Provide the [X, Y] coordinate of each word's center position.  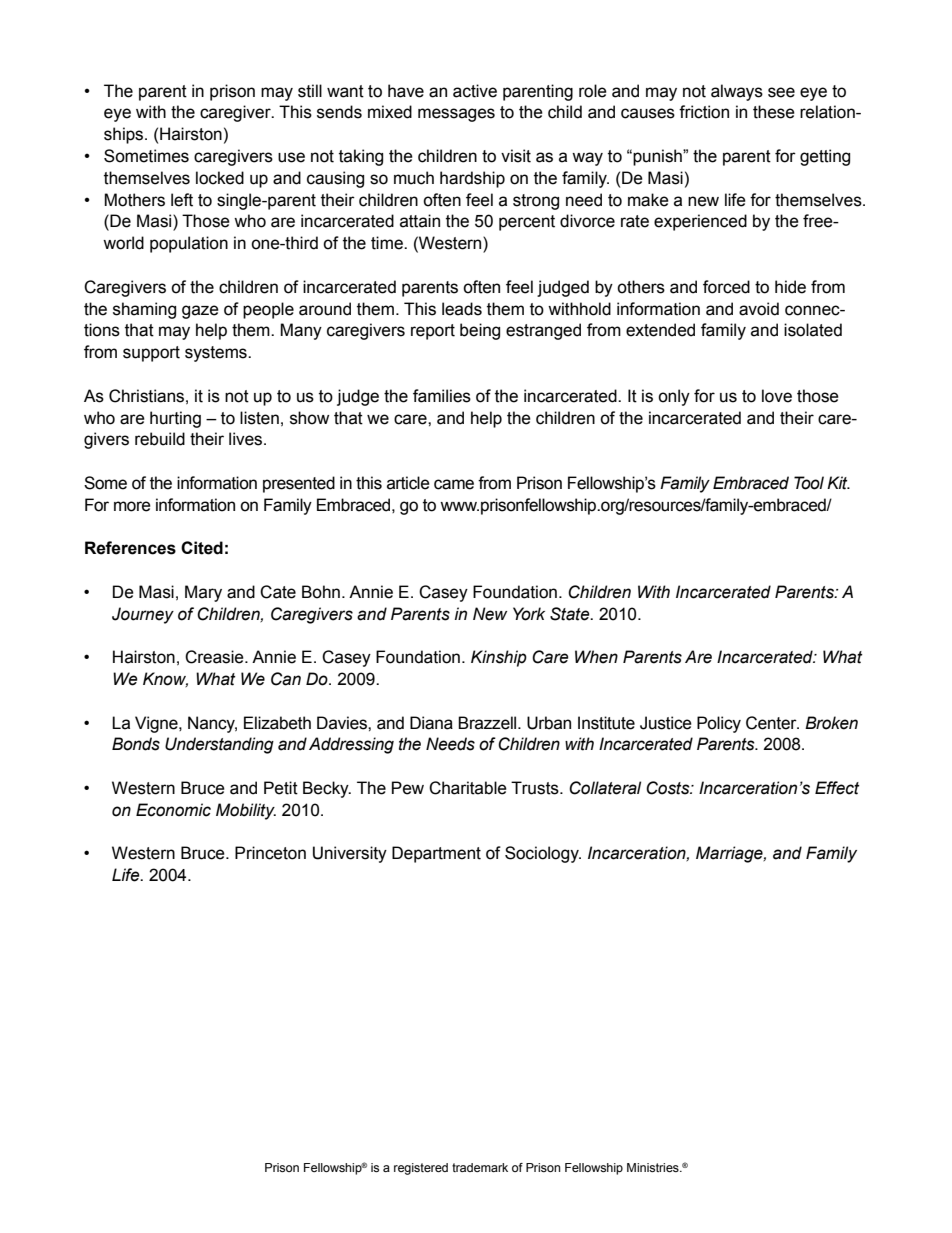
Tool [809, 483]
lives [247, 439]
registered [421, 1169]
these [774, 112]
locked [220, 178]
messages [456, 115]
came [454, 484]
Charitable [468, 788]
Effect [837, 788]
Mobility [246, 811]
